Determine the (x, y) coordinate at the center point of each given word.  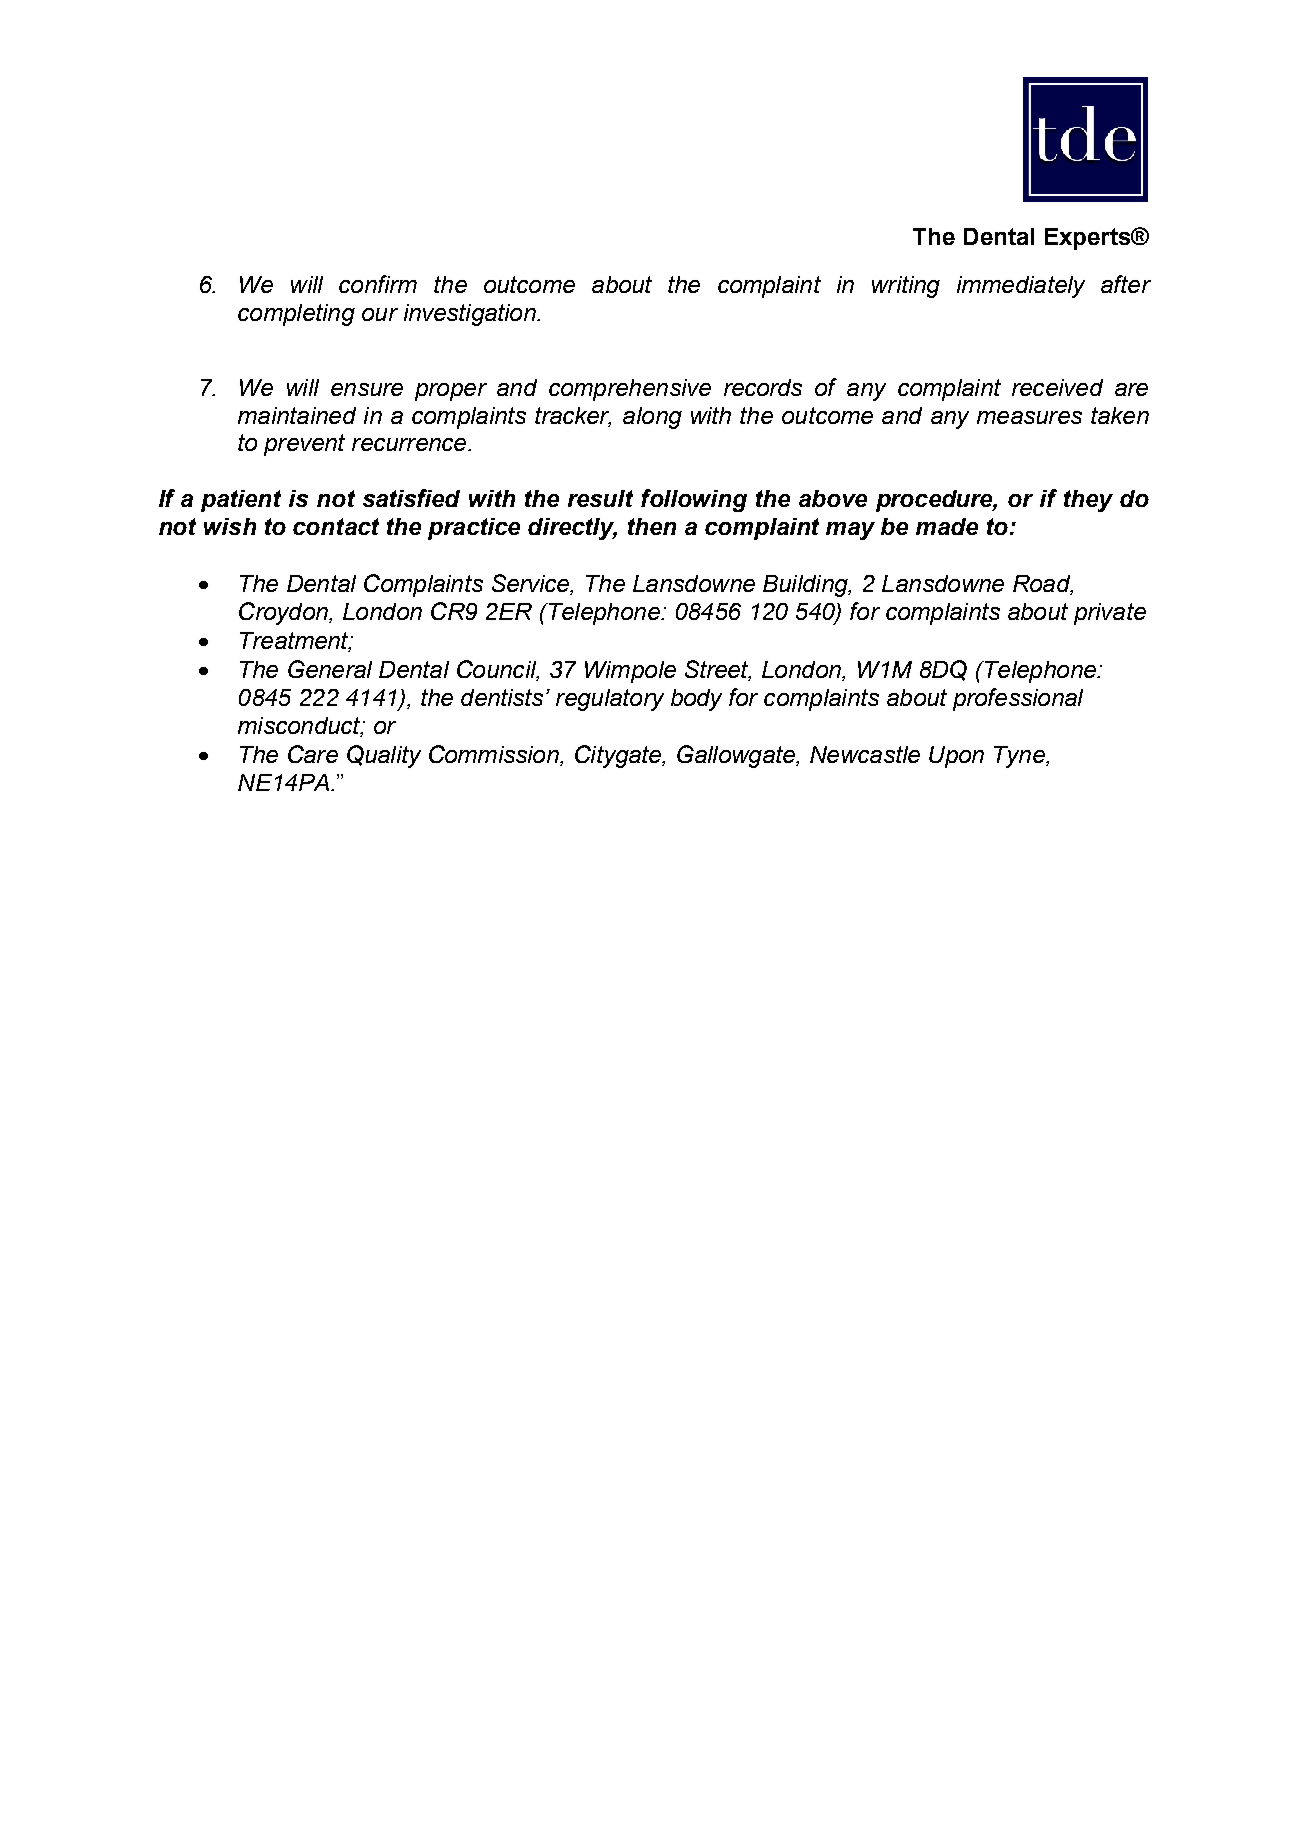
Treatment (295, 642)
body (696, 700)
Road (1043, 585)
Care (313, 754)
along (652, 418)
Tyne (1020, 757)
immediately (1021, 287)
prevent (304, 445)
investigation (471, 315)
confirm (378, 284)
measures (1029, 417)
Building (806, 586)
